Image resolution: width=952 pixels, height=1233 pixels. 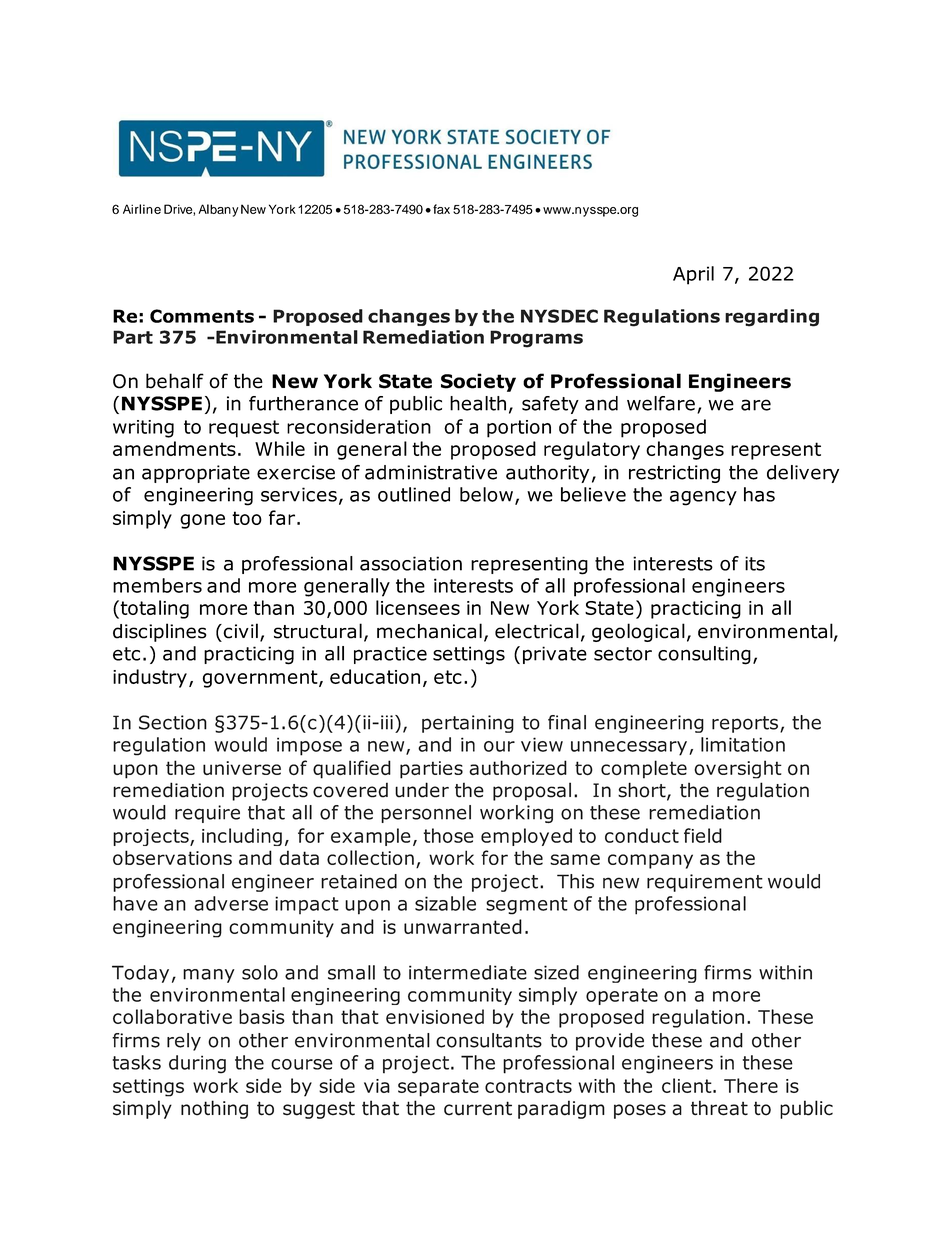 What do you see at coordinates (218, 210) in the image?
I see `Albany` at bounding box center [218, 210].
